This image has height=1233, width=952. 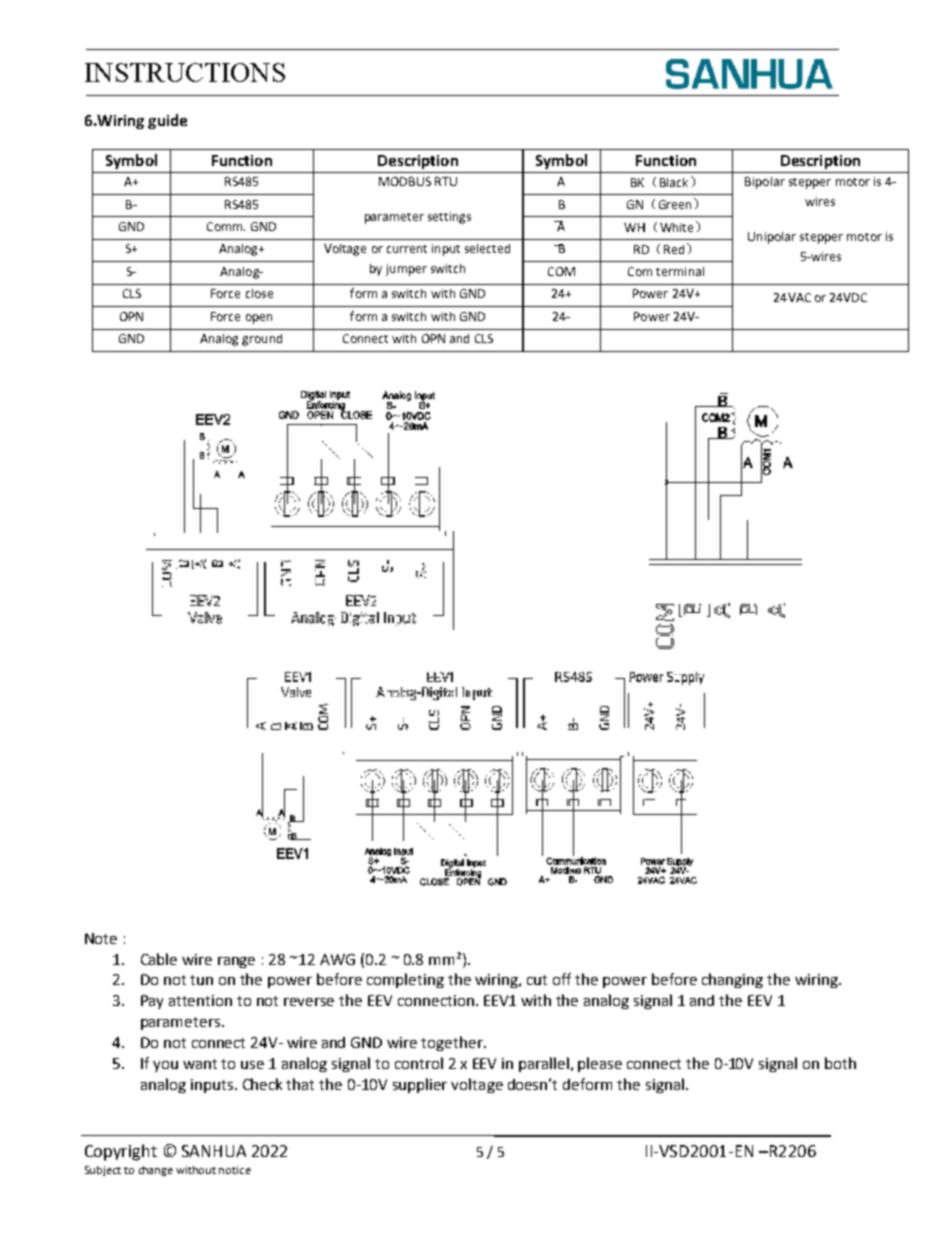 What do you see at coordinates (765, 183) in the image?
I see `Bipolar` at bounding box center [765, 183].
